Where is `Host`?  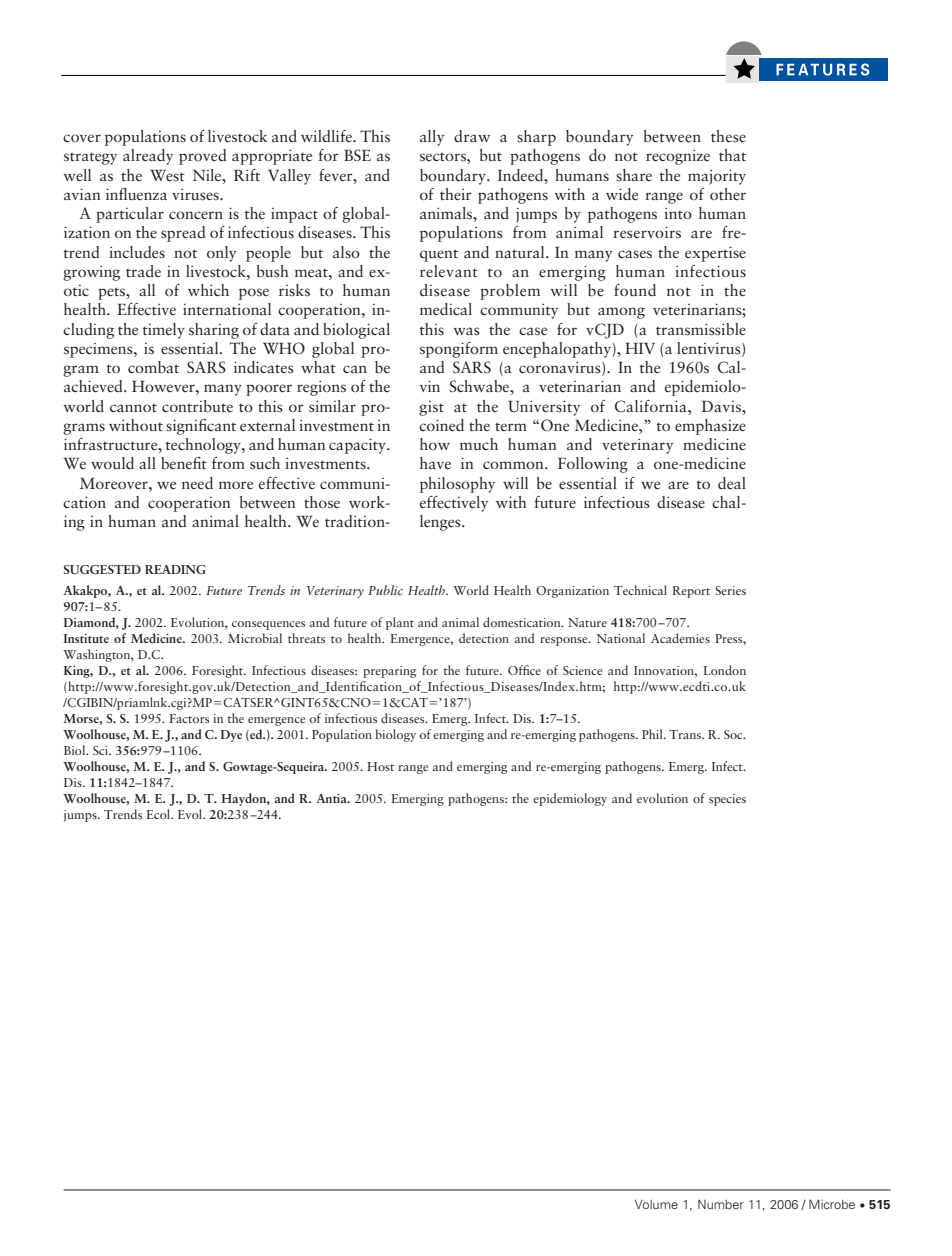
Host is located at coordinates (380, 766).
